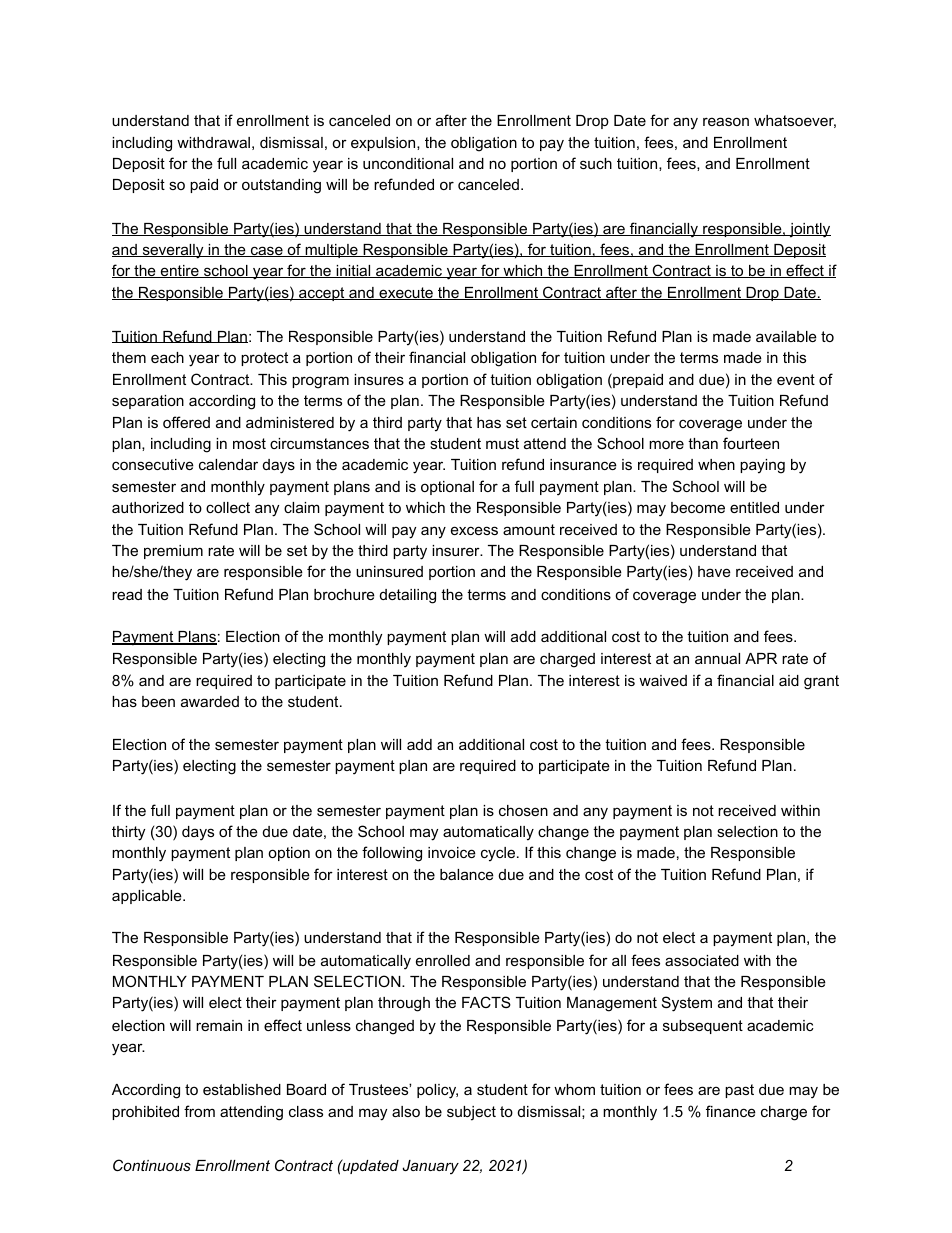  Describe the element at coordinates (716, 464) in the screenshot. I see `when` at that location.
